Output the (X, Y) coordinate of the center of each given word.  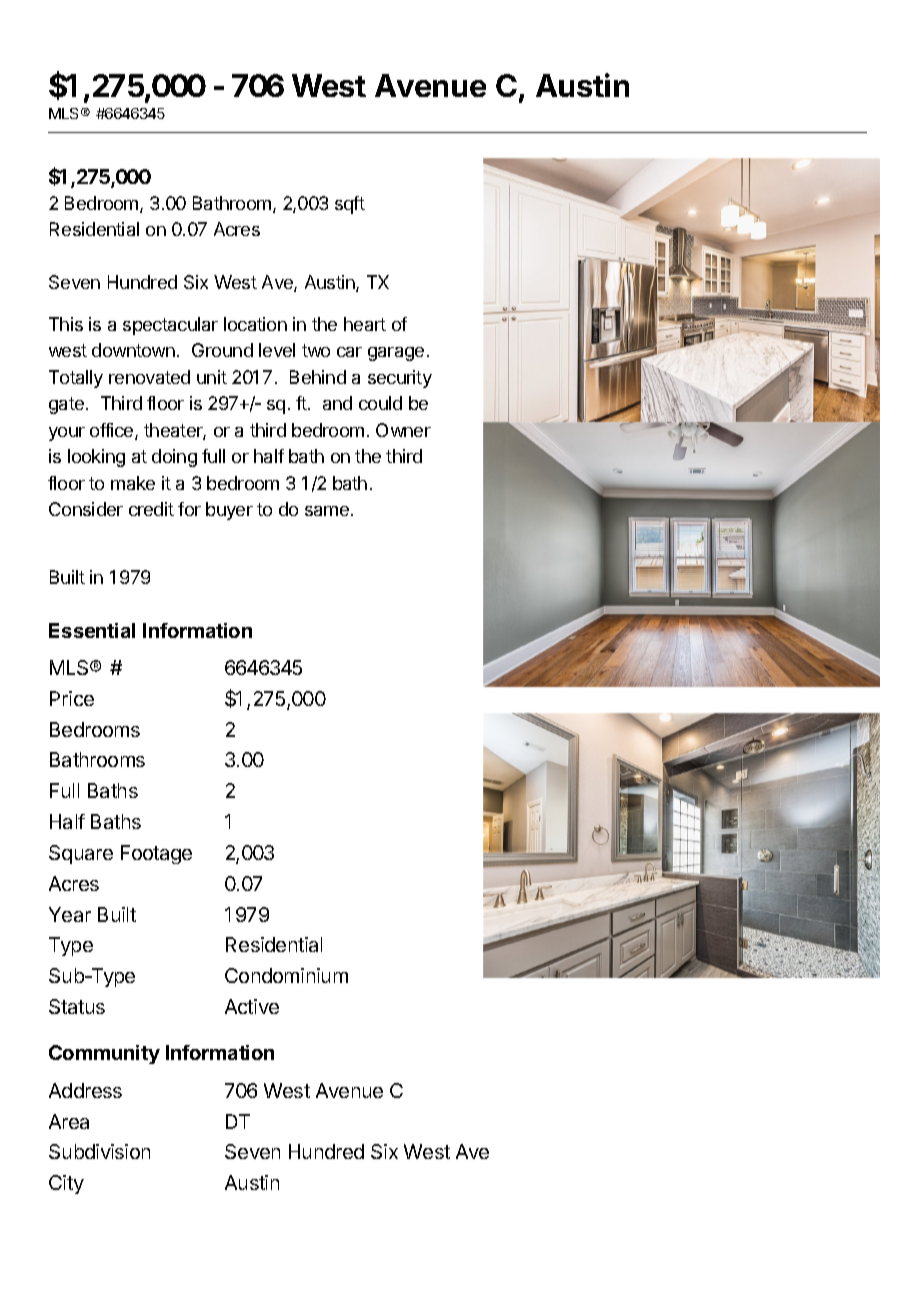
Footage (156, 854)
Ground (222, 350)
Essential (92, 630)
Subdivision (99, 1151)
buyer (229, 511)
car (349, 352)
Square (81, 854)
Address (85, 1090)
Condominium (286, 975)
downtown (133, 350)
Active (252, 1006)
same (327, 511)
